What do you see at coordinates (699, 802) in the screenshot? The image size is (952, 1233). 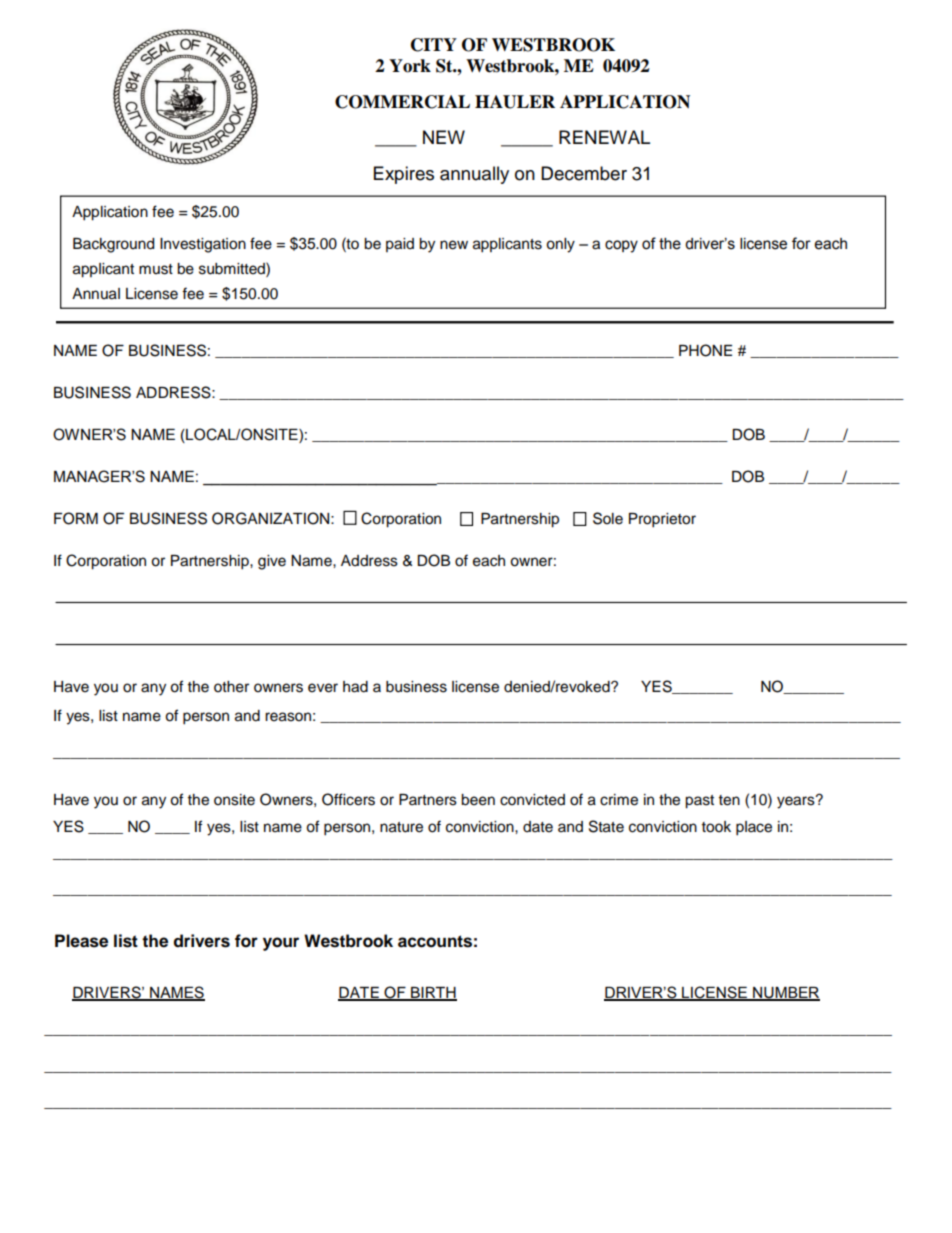 I see `past` at bounding box center [699, 802].
